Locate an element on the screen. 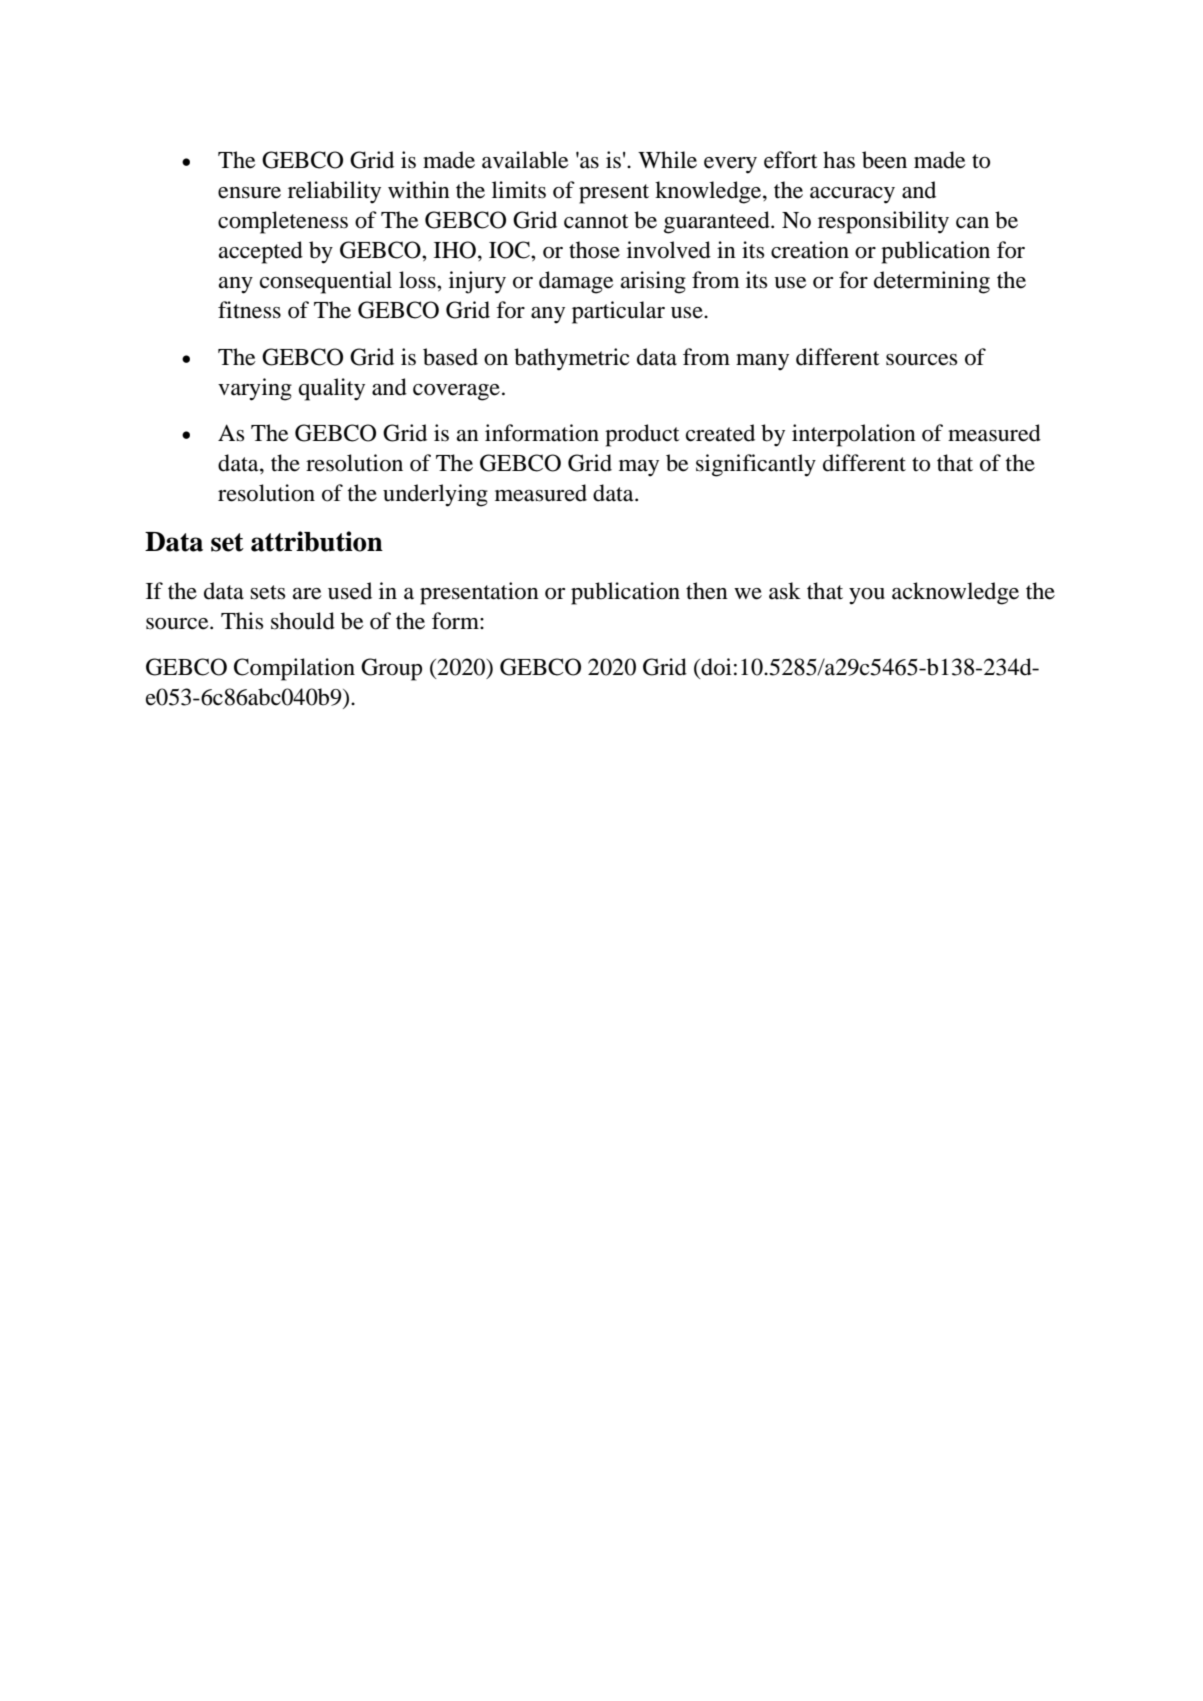 This screenshot has height=1701, width=1203. many is located at coordinates (762, 362).
